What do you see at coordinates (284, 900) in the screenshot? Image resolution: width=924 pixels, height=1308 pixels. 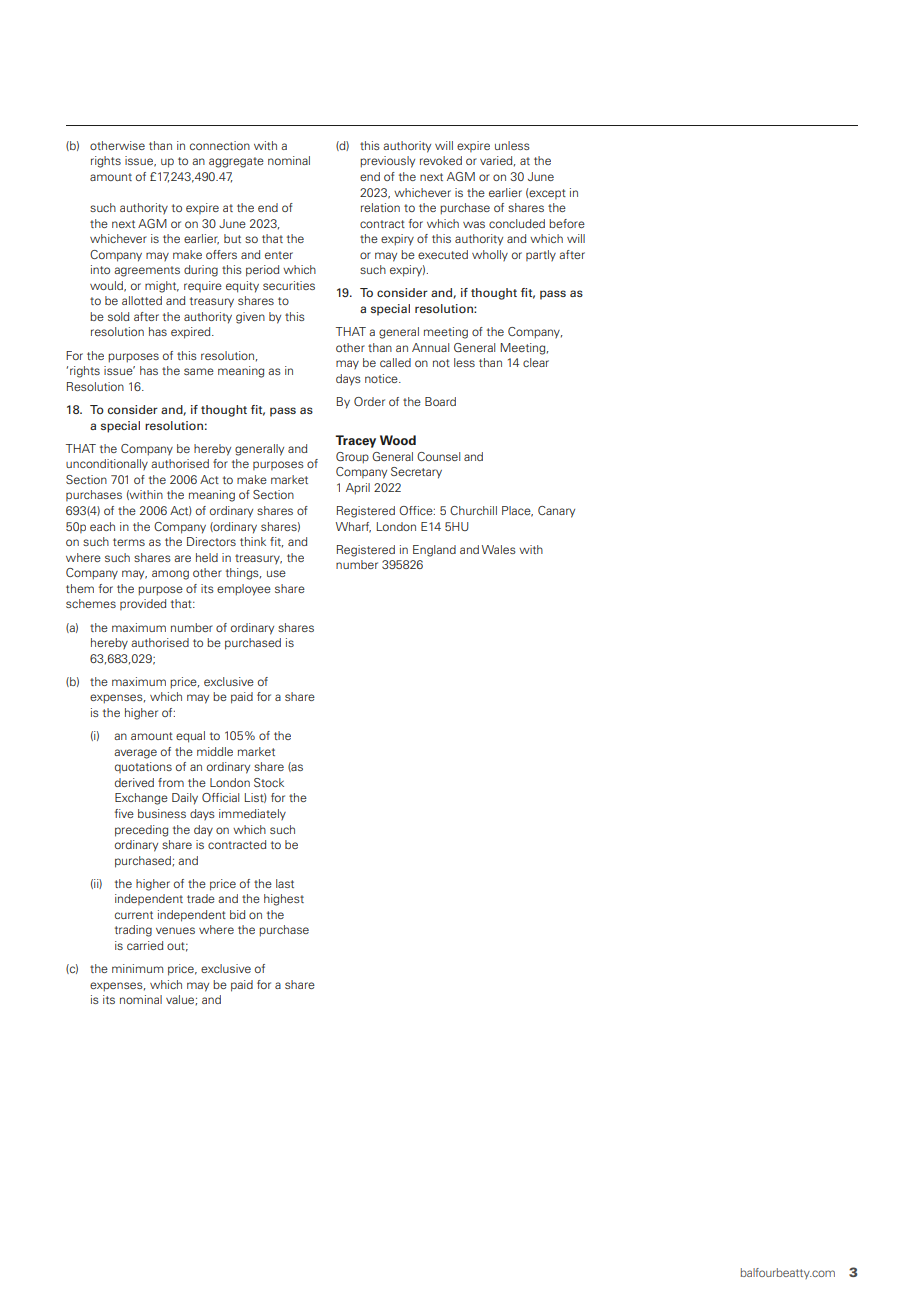 I see `highest` at bounding box center [284, 900].
